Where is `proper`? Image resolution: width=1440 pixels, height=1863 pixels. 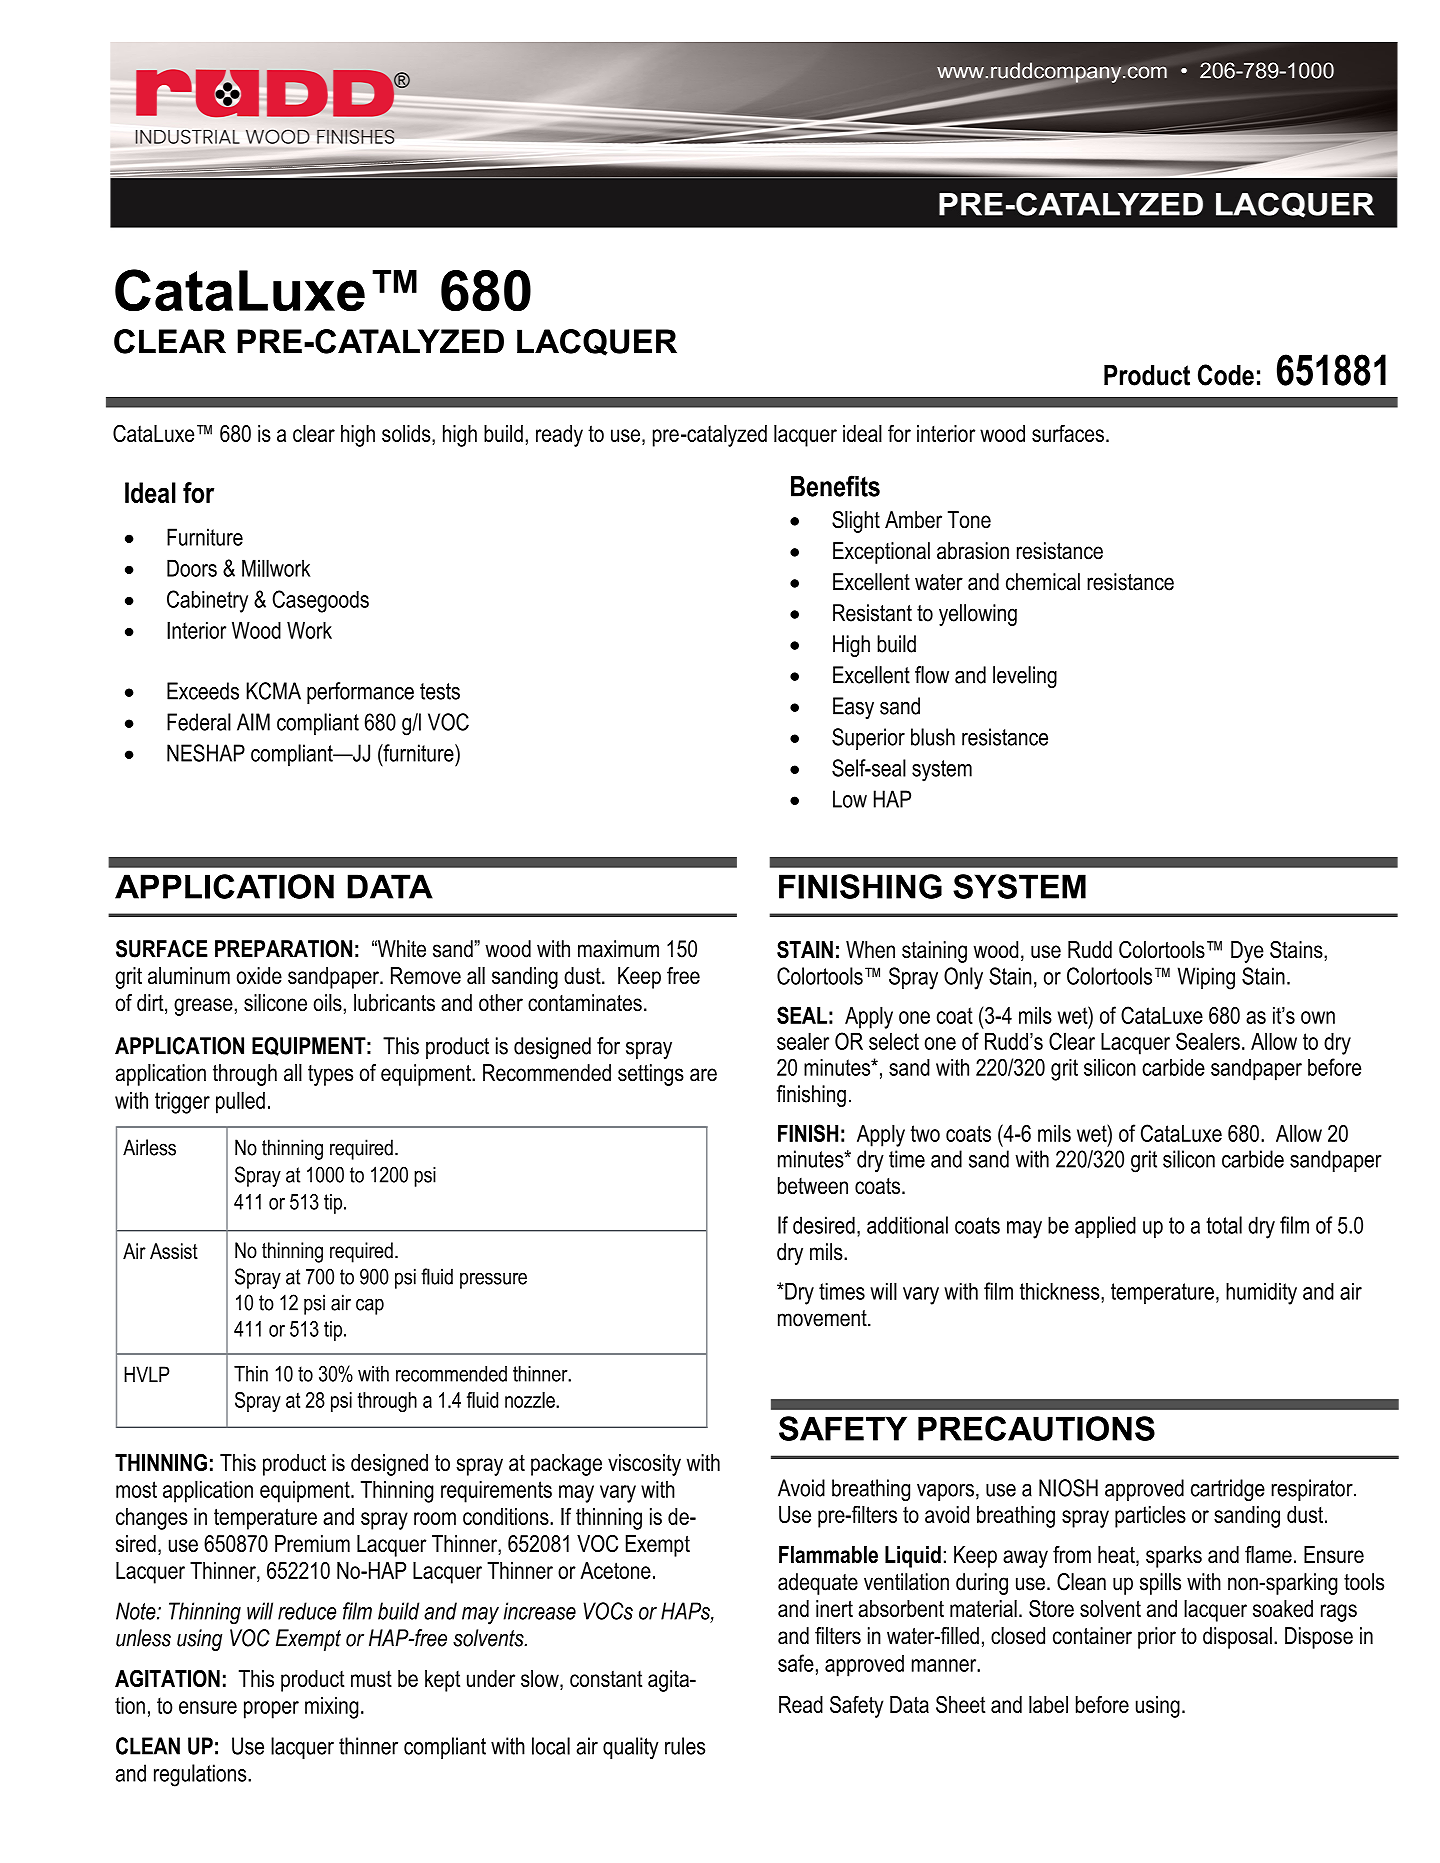
proper is located at coordinates (271, 1710).
